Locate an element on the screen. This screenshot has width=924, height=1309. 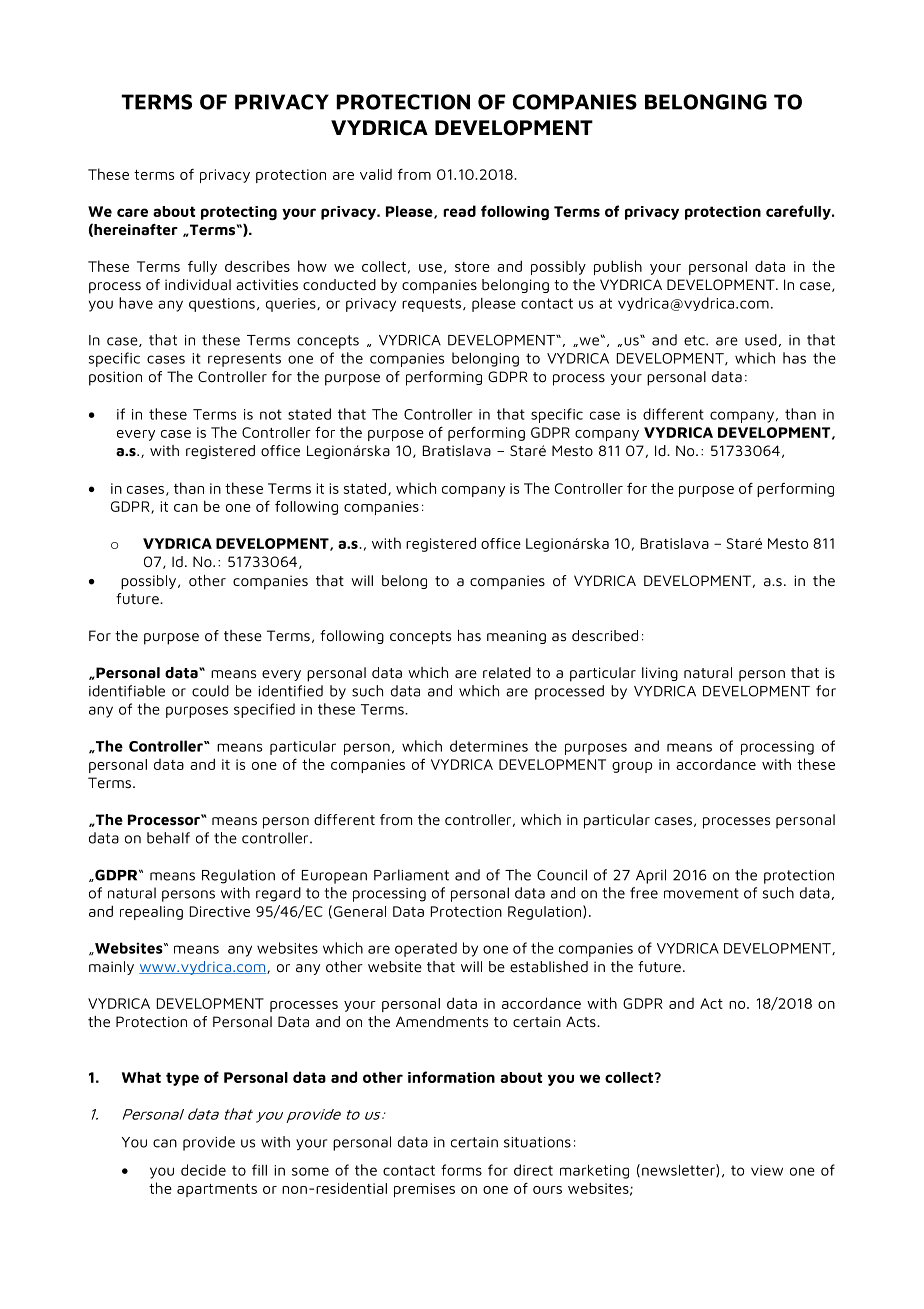
read is located at coordinates (459, 211).
